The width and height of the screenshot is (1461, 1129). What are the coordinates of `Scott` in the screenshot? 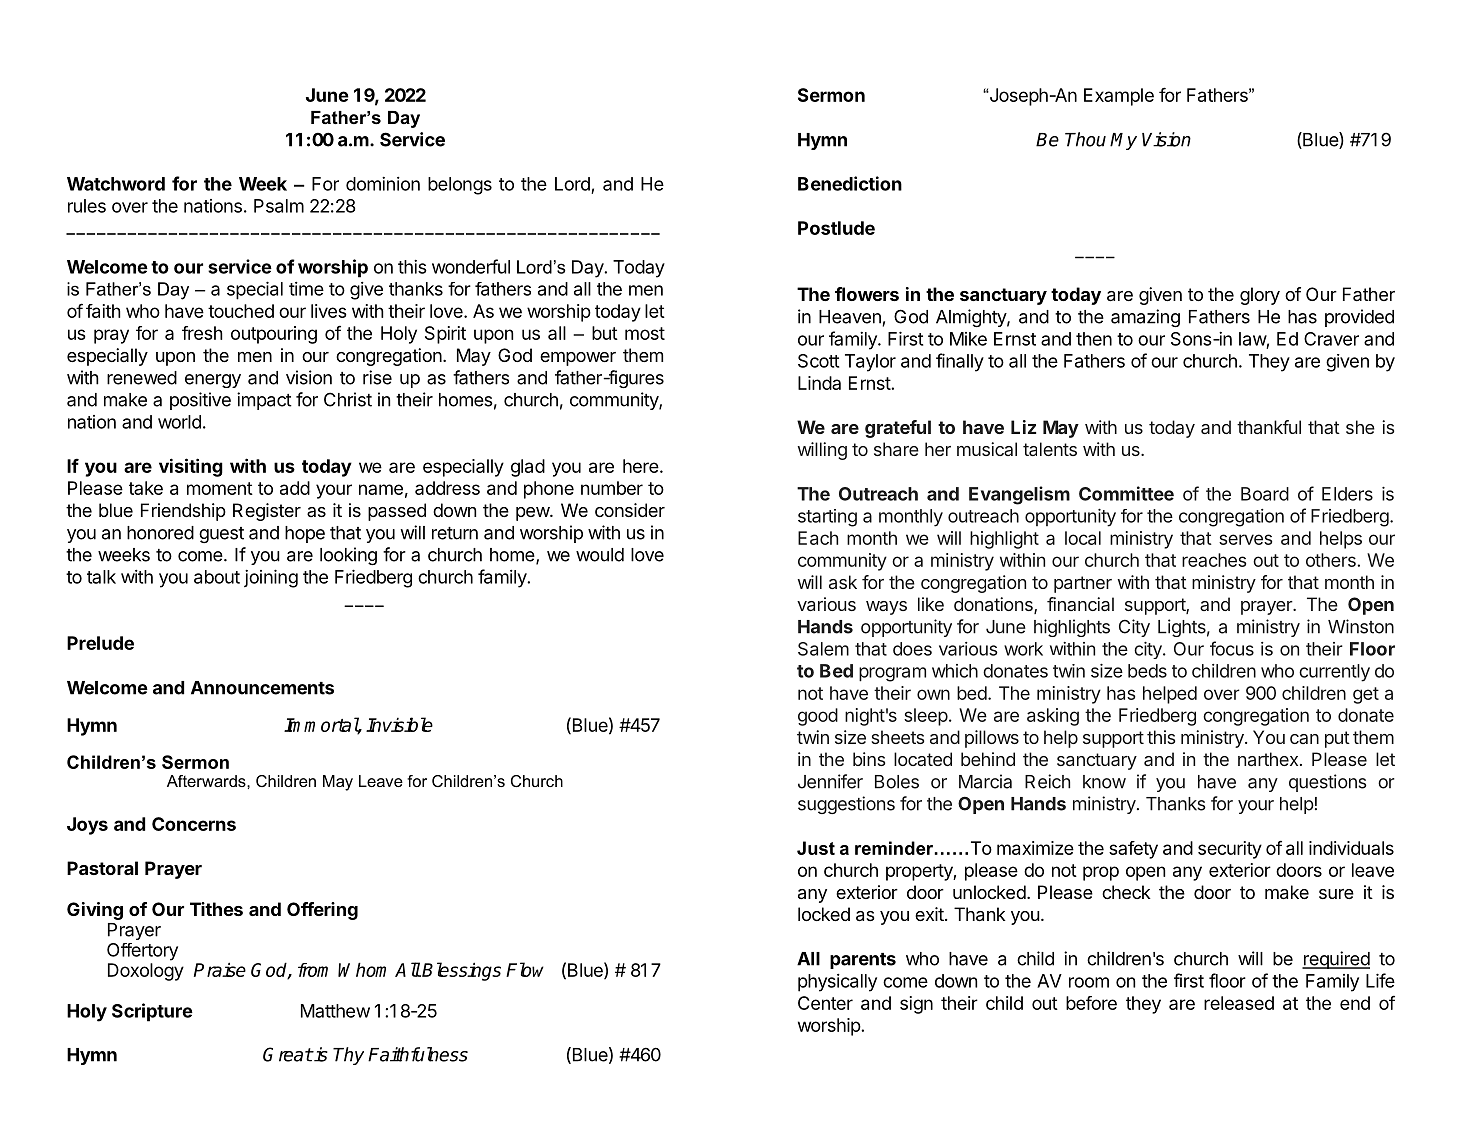 It's located at (818, 361).
